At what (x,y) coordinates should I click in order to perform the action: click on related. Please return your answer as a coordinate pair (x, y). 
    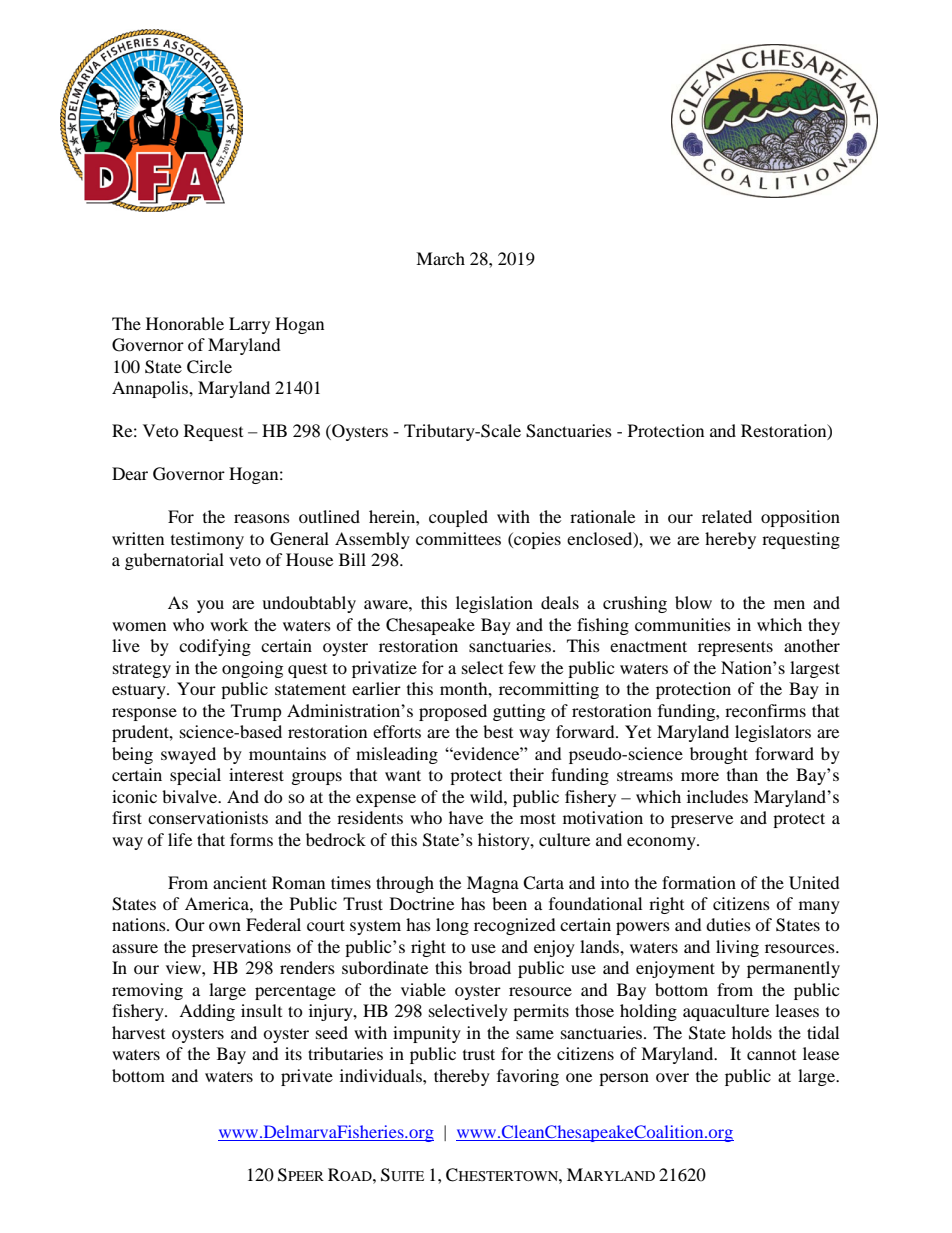
    Looking at the image, I should click on (727, 516).
